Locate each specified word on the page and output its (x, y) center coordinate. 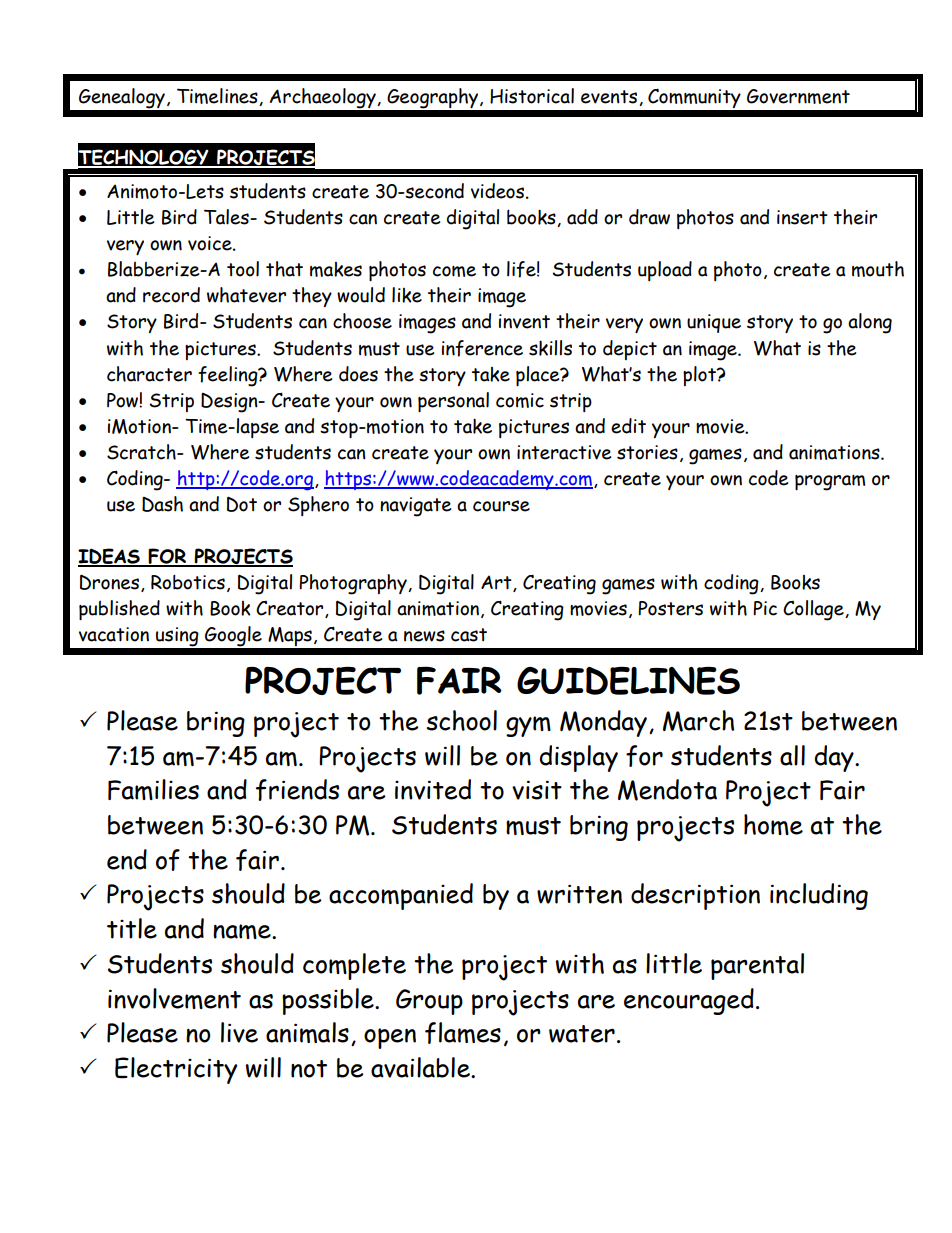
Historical (532, 96)
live (239, 1032)
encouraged (689, 1001)
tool (243, 269)
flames (463, 1033)
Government (798, 96)
